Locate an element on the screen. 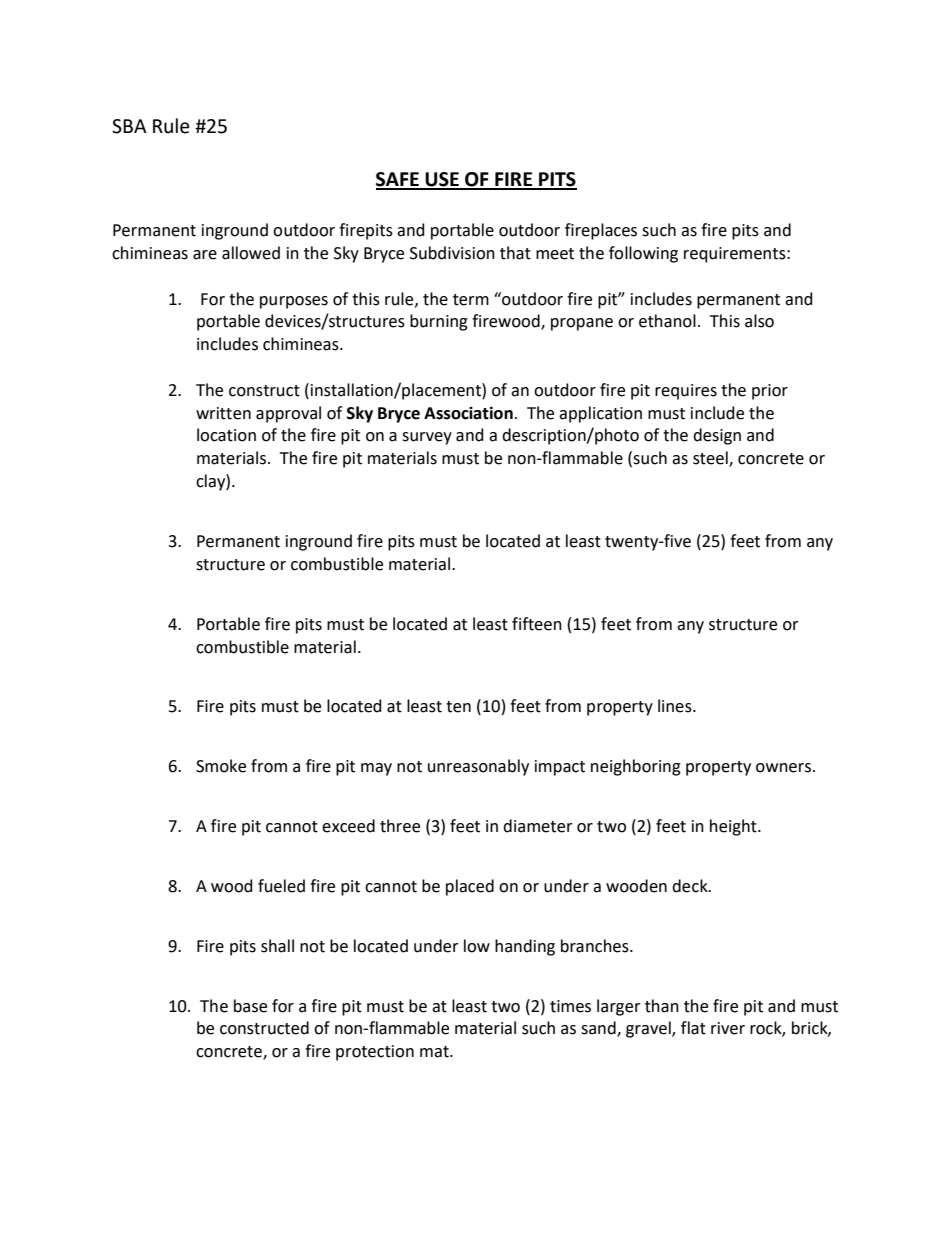  SBA is located at coordinates (129, 126).
